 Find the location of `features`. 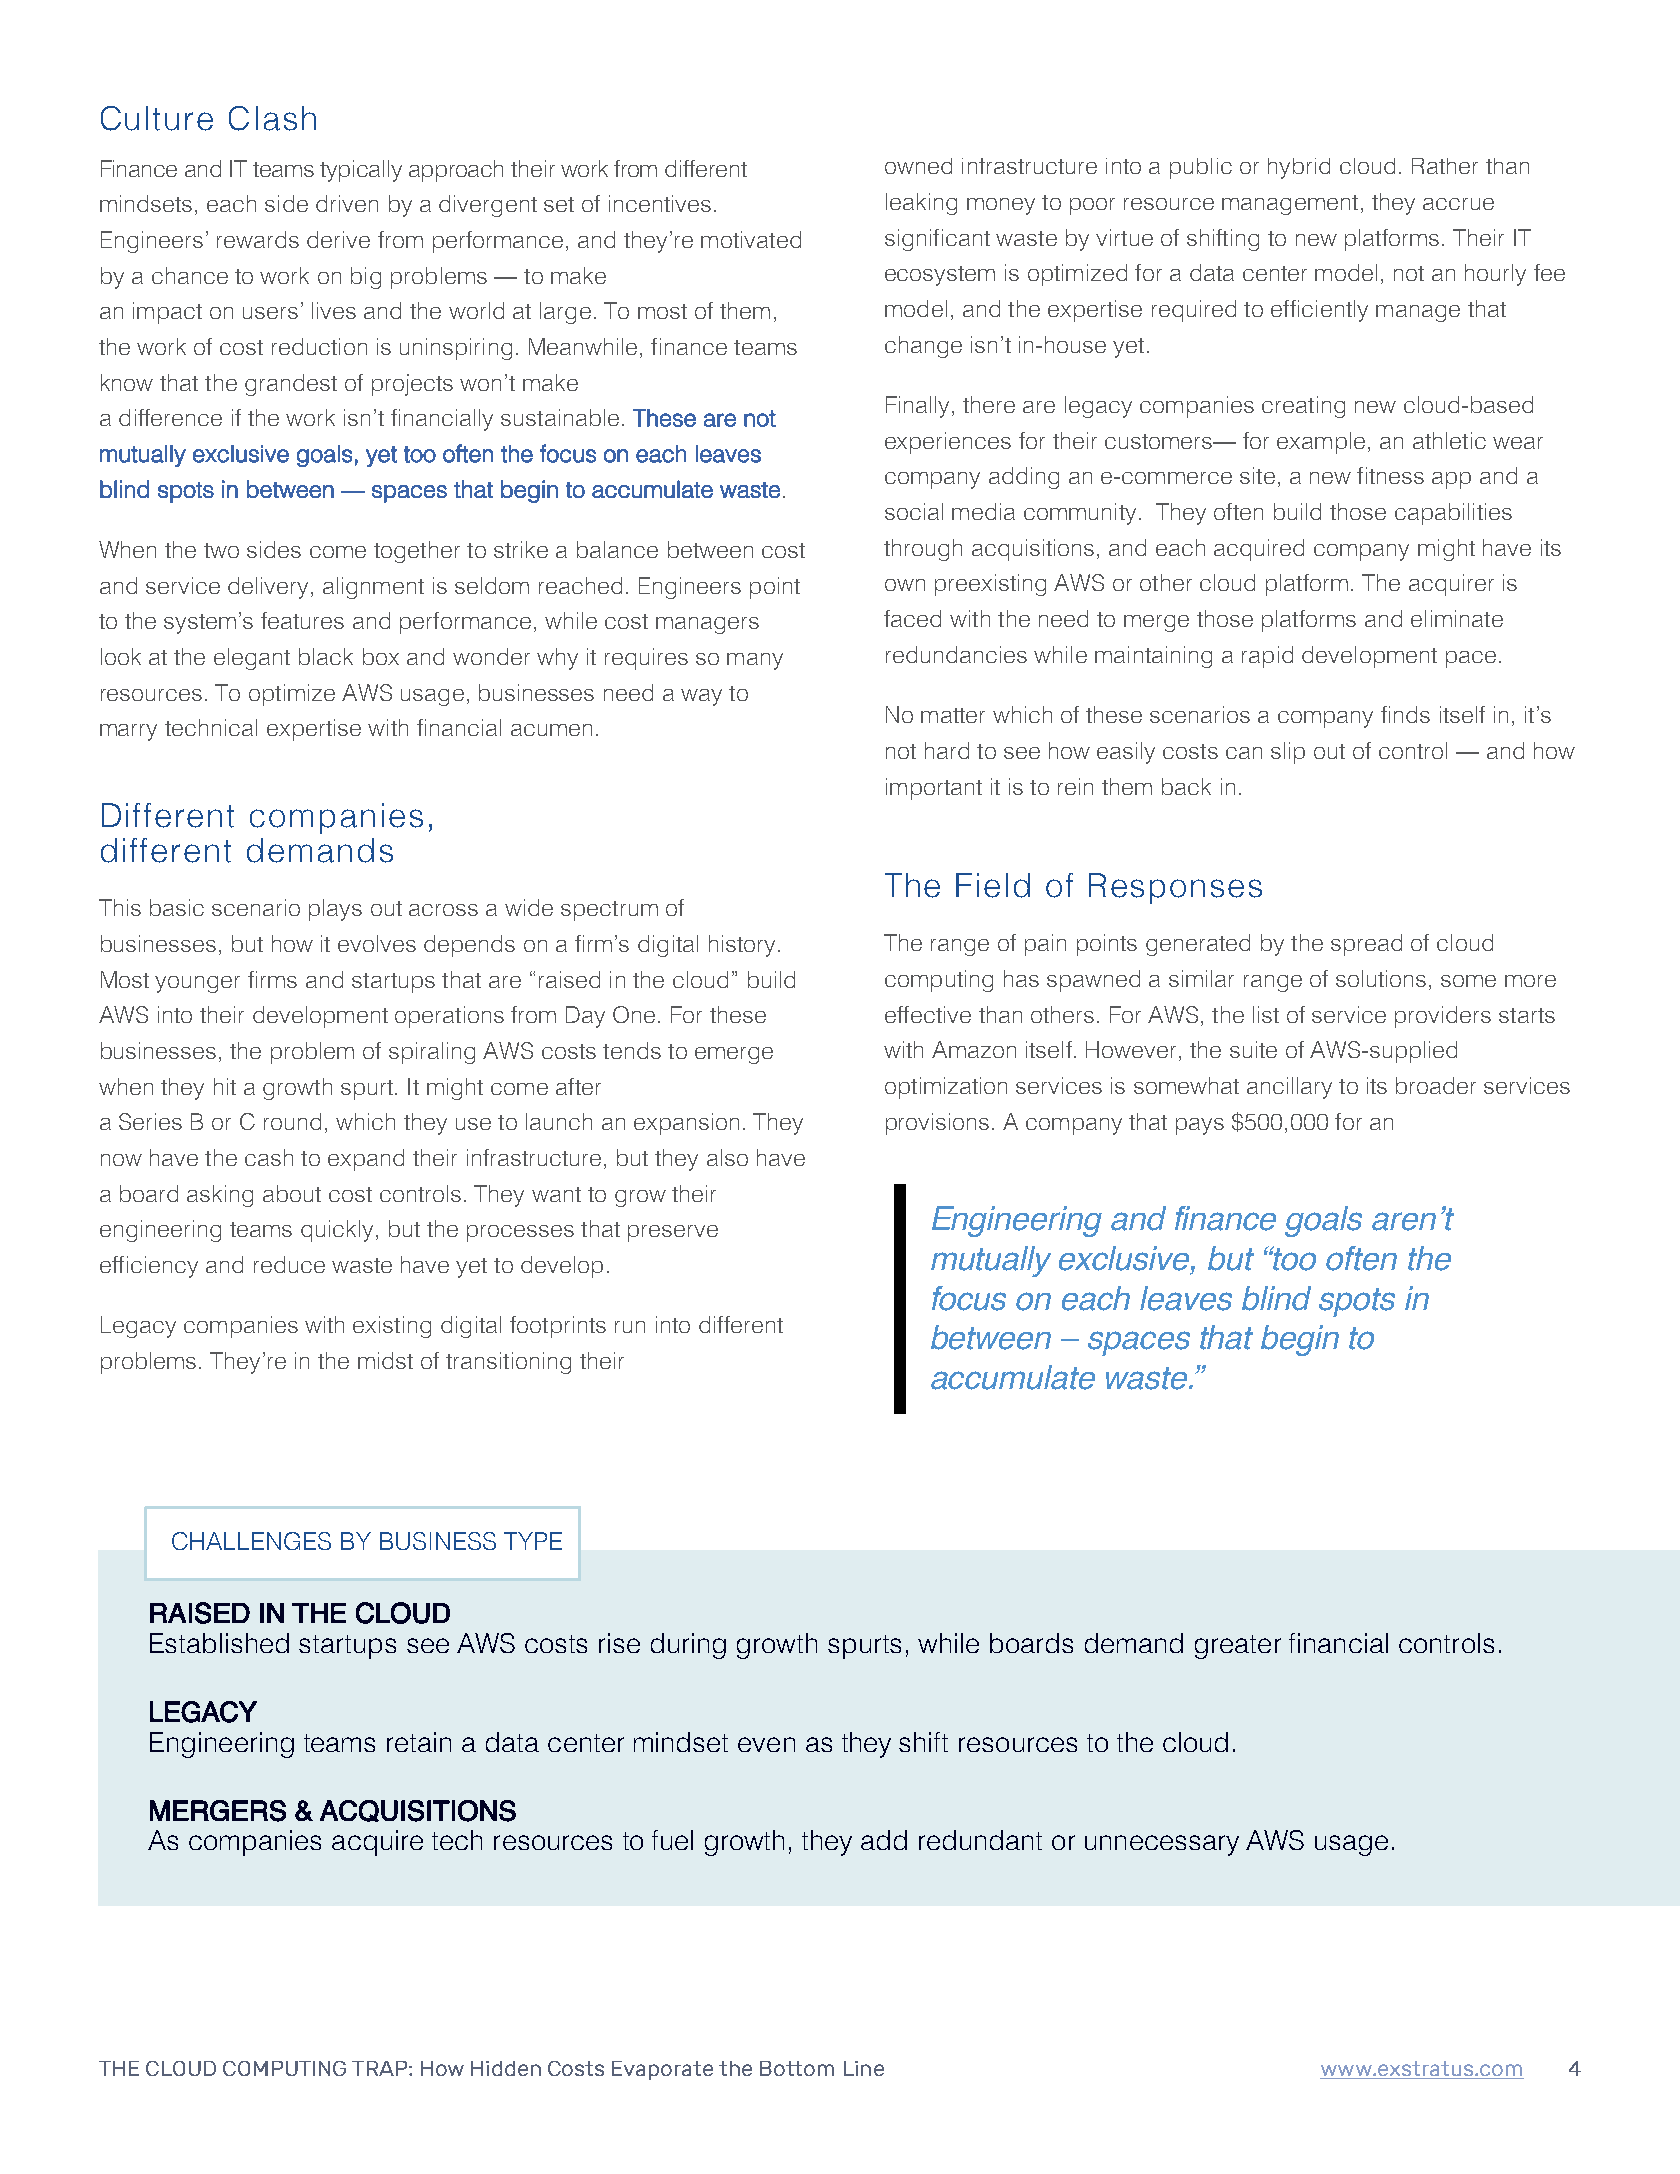

features is located at coordinates (302, 620).
